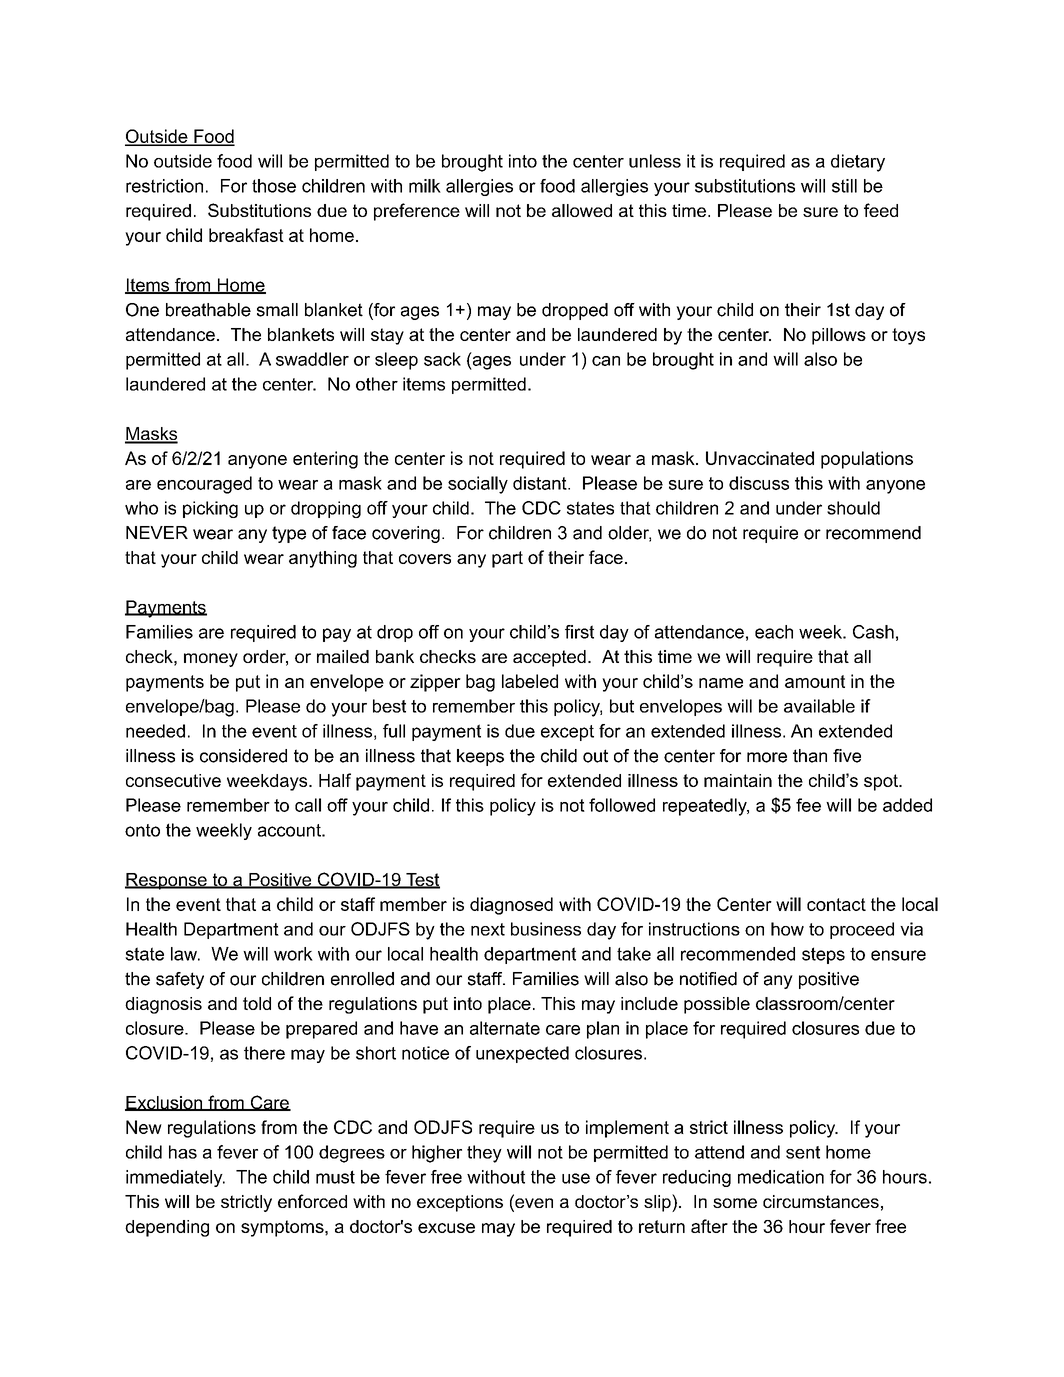 This screenshot has height=1377, width=1064. What do you see at coordinates (582, 210) in the screenshot?
I see `allowed` at bounding box center [582, 210].
